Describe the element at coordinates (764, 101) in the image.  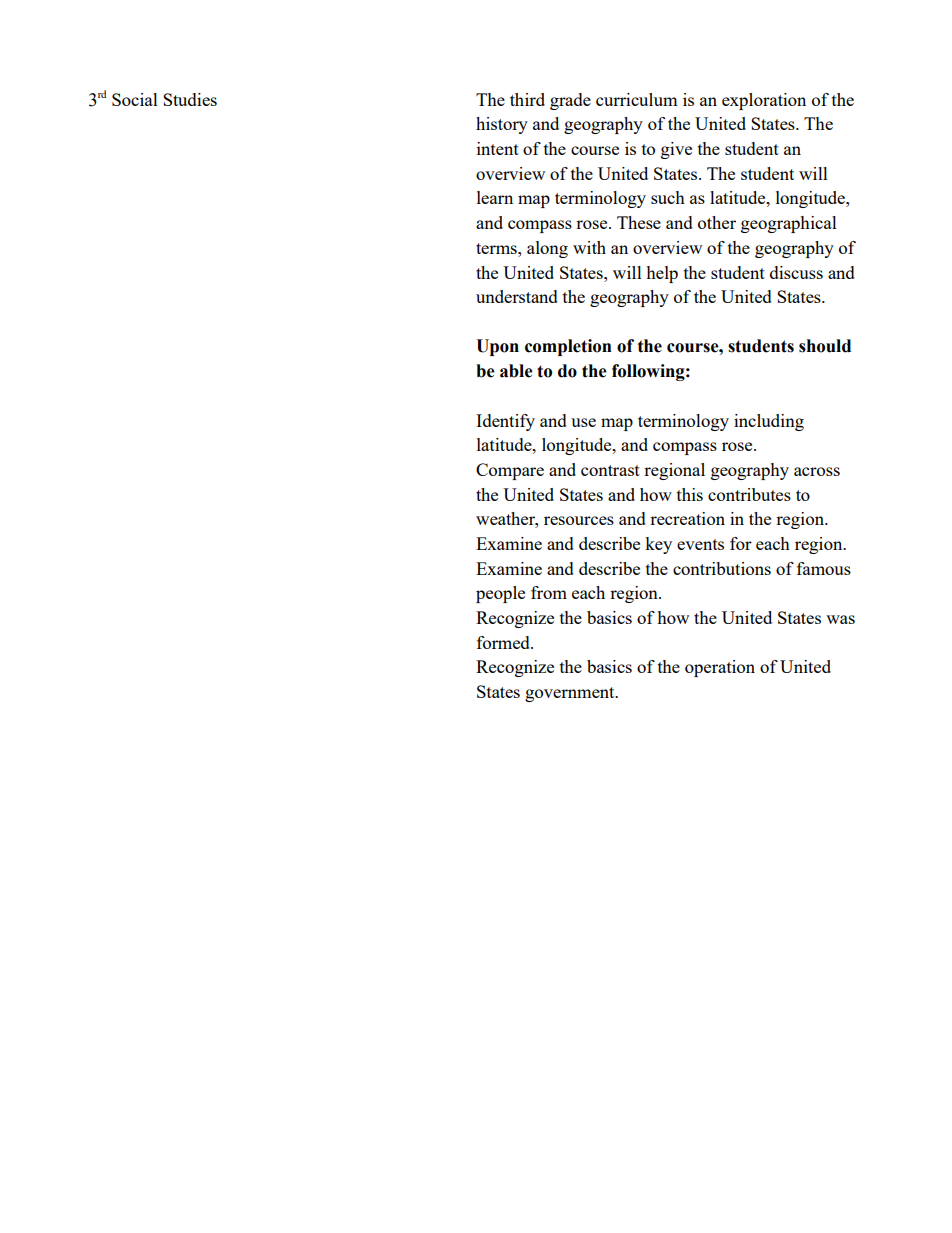
I see `exploration` at that location.
